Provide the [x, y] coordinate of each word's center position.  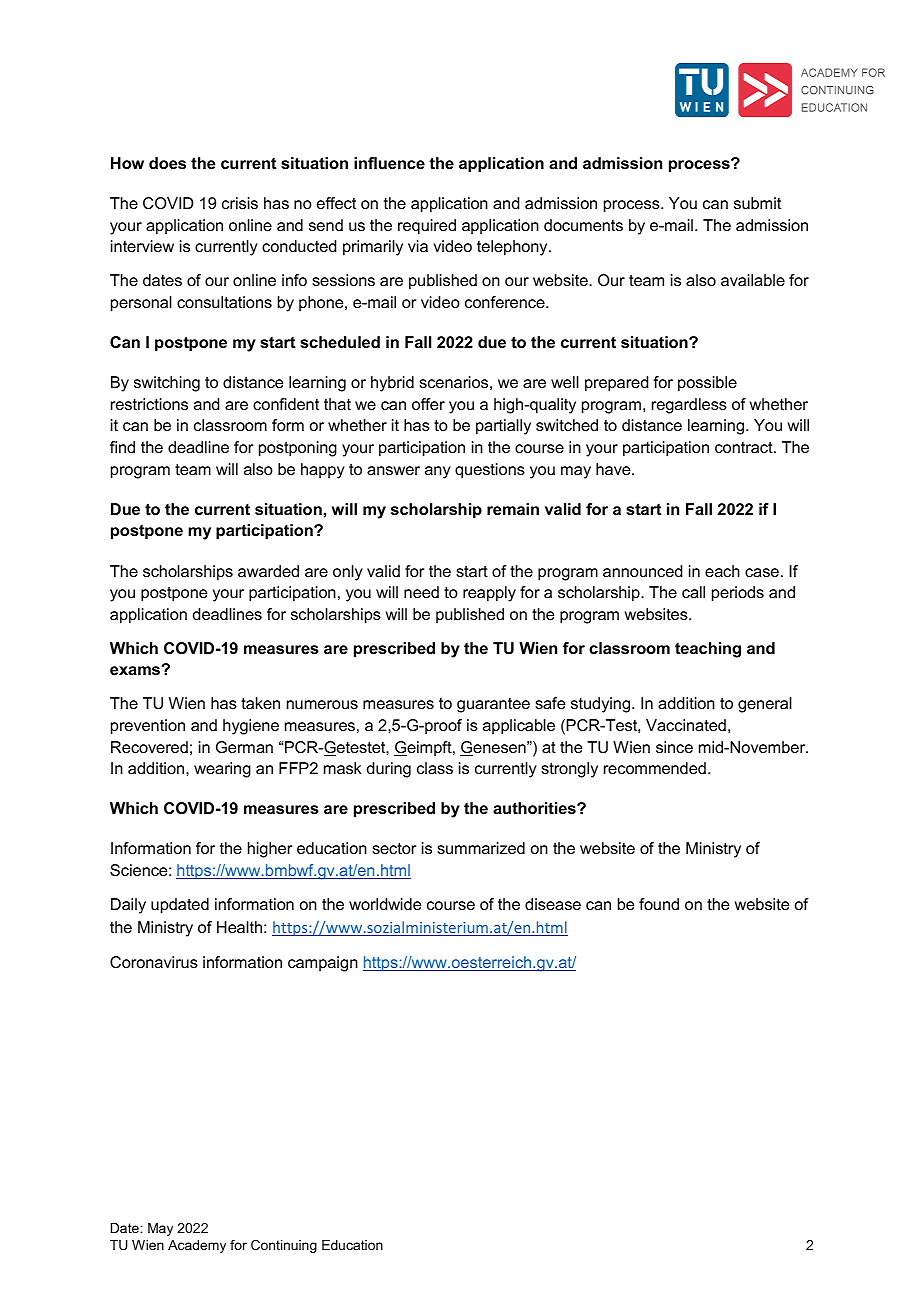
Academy [197, 1246]
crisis [240, 203]
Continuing [284, 1246]
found [659, 904]
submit [757, 203]
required [427, 227]
